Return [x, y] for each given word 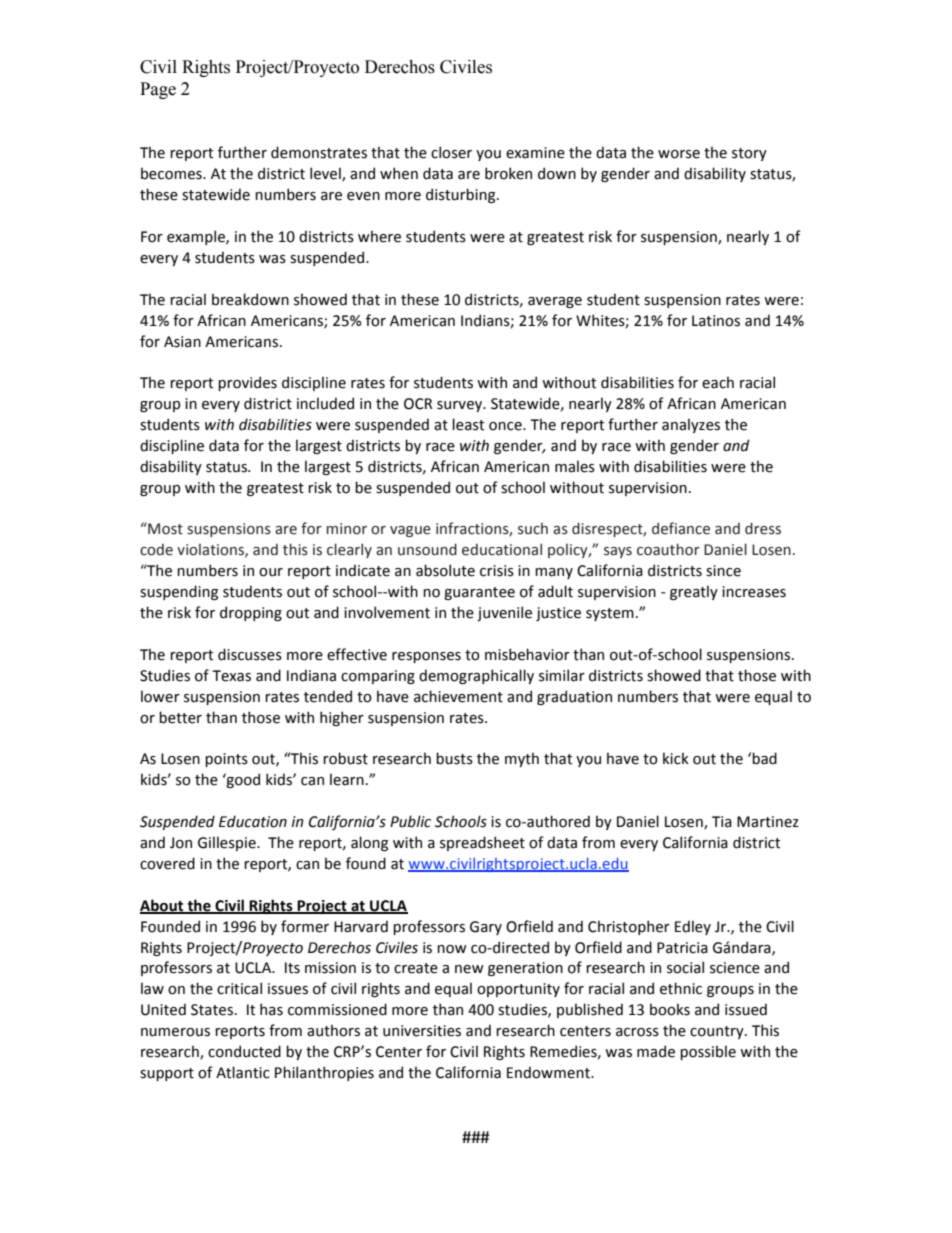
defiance [681, 528]
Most [164, 528]
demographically [476, 676]
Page [158, 90]
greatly [694, 592]
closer [451, 152]
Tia [722, 822]
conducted [244, 1051]
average [555, 302]
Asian [182, 342]
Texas [231, 676]
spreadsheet [482, 843]
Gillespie [228, 843]
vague [410, 531]
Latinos [716, 321]
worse [679, 154]
